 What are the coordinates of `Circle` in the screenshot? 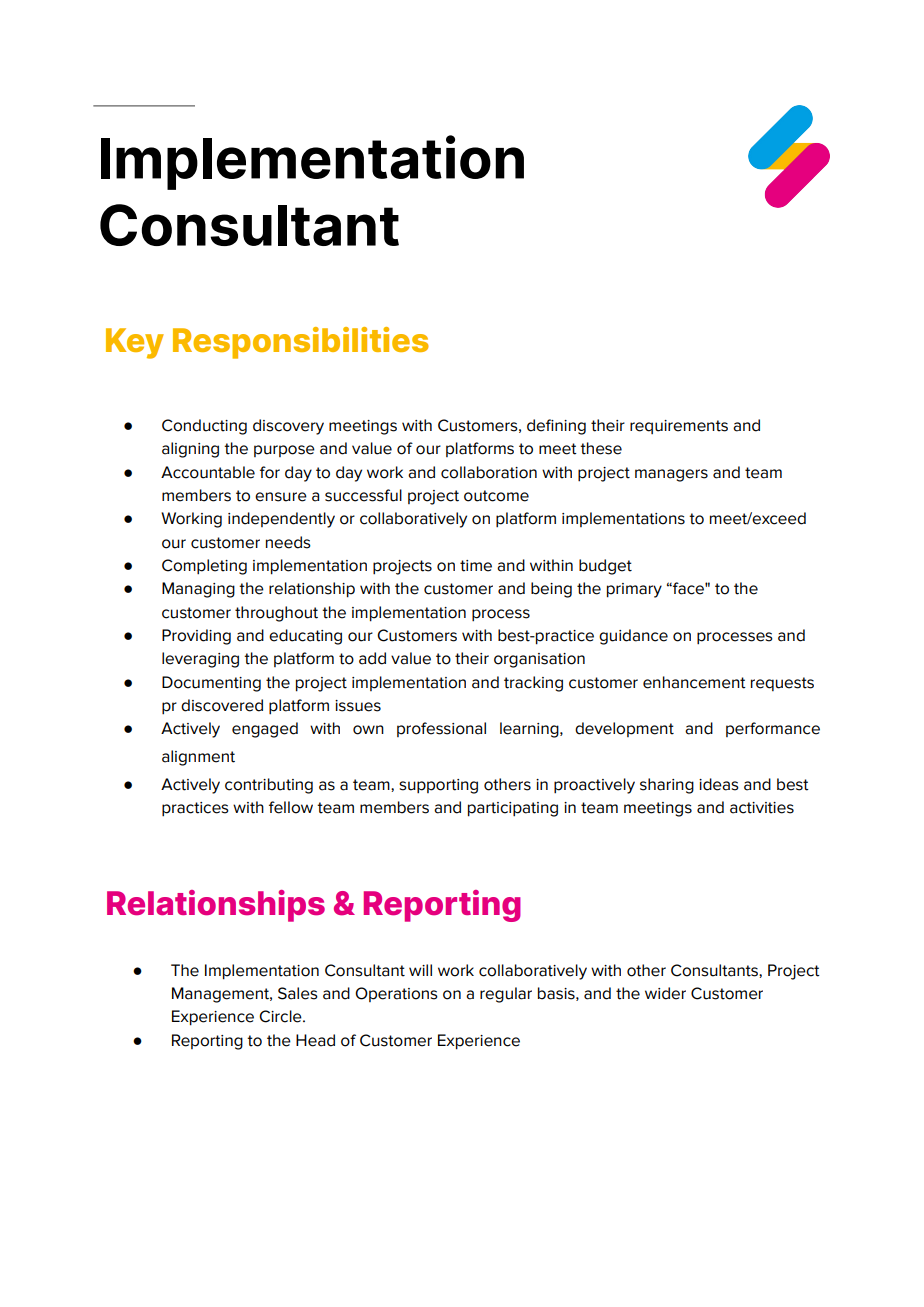 It's located at (281, 1016).
